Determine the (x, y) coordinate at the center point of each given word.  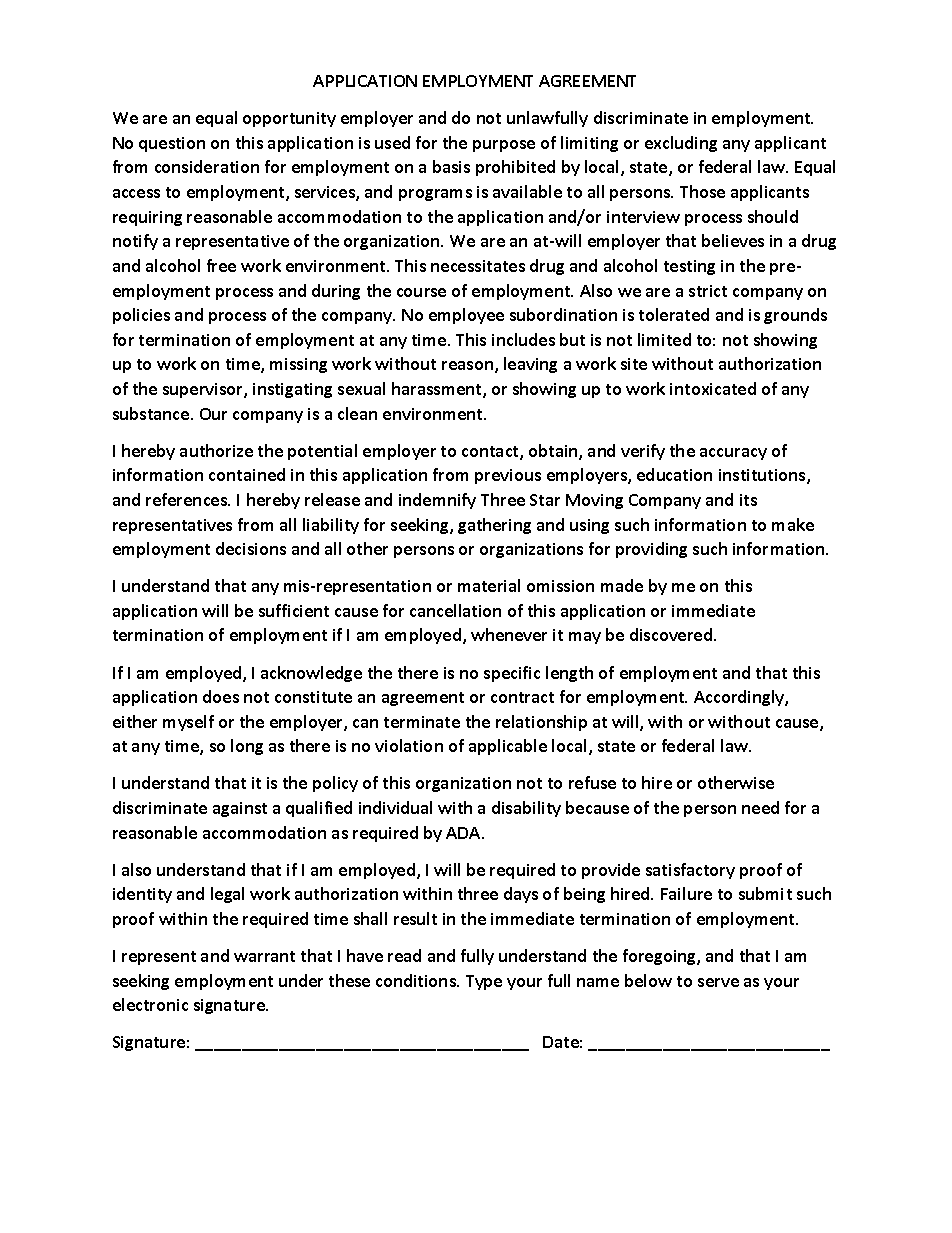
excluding (681, 144)
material (489, 585)
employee (466, 316)
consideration (207, 166)
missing (298, 365)
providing (651, 550)
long (247, 747)
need (760, 807)
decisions (251, 548)
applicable (508, 747)
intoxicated (713, 388)
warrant (264, 956)
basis (451, 166)
